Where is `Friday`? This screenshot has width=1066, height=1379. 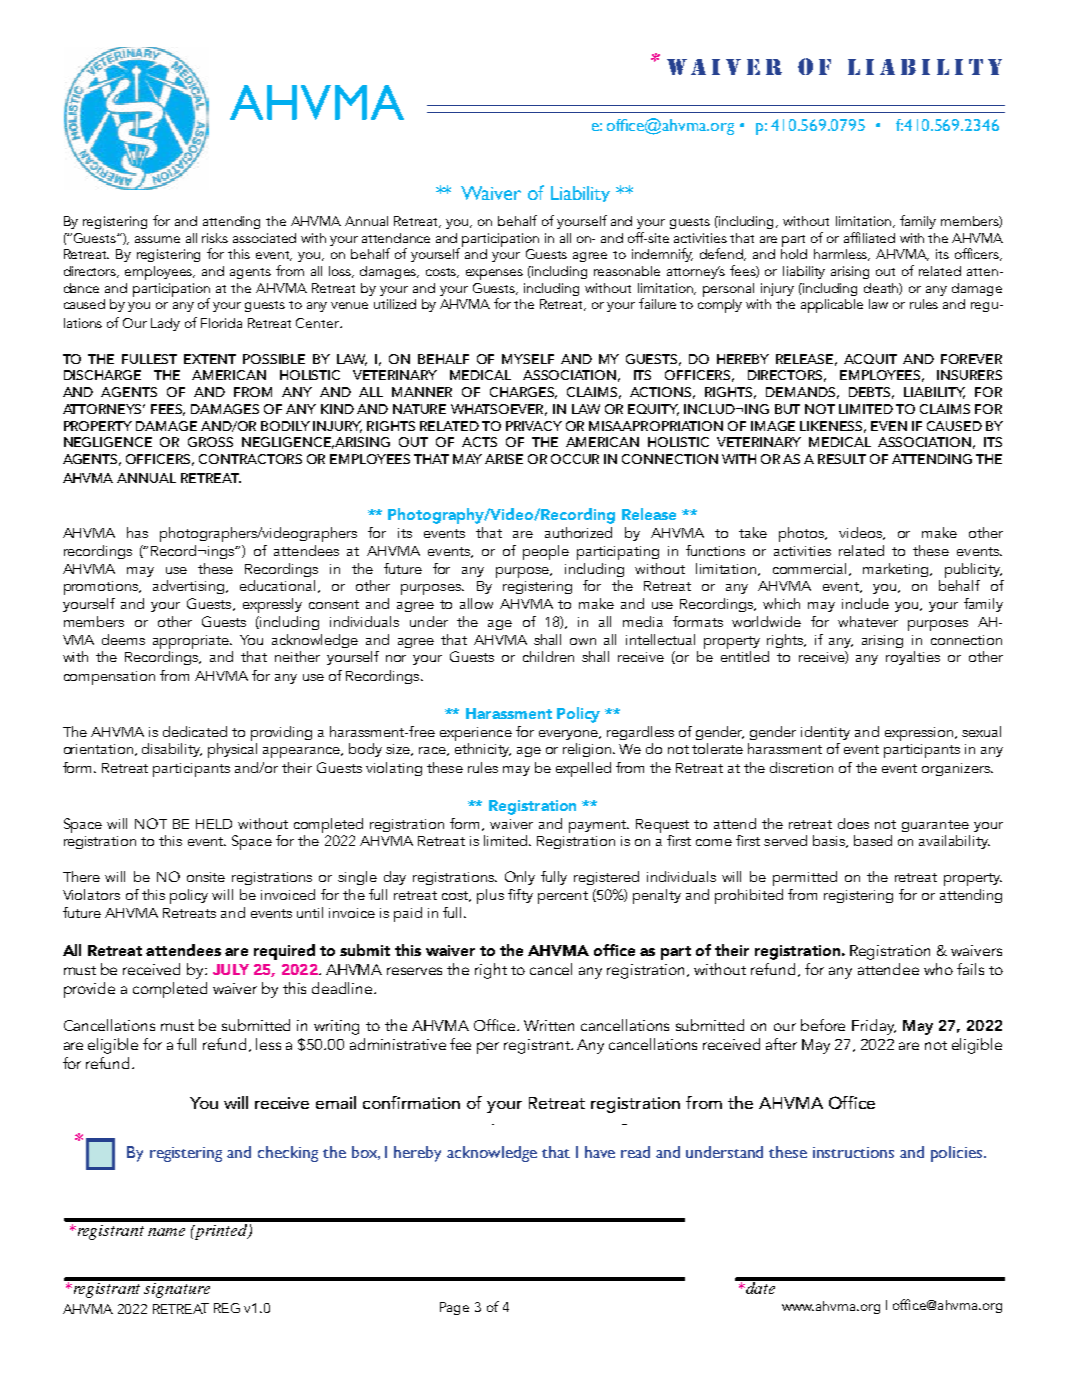 Friday is located at coordinates (874, 1027).
